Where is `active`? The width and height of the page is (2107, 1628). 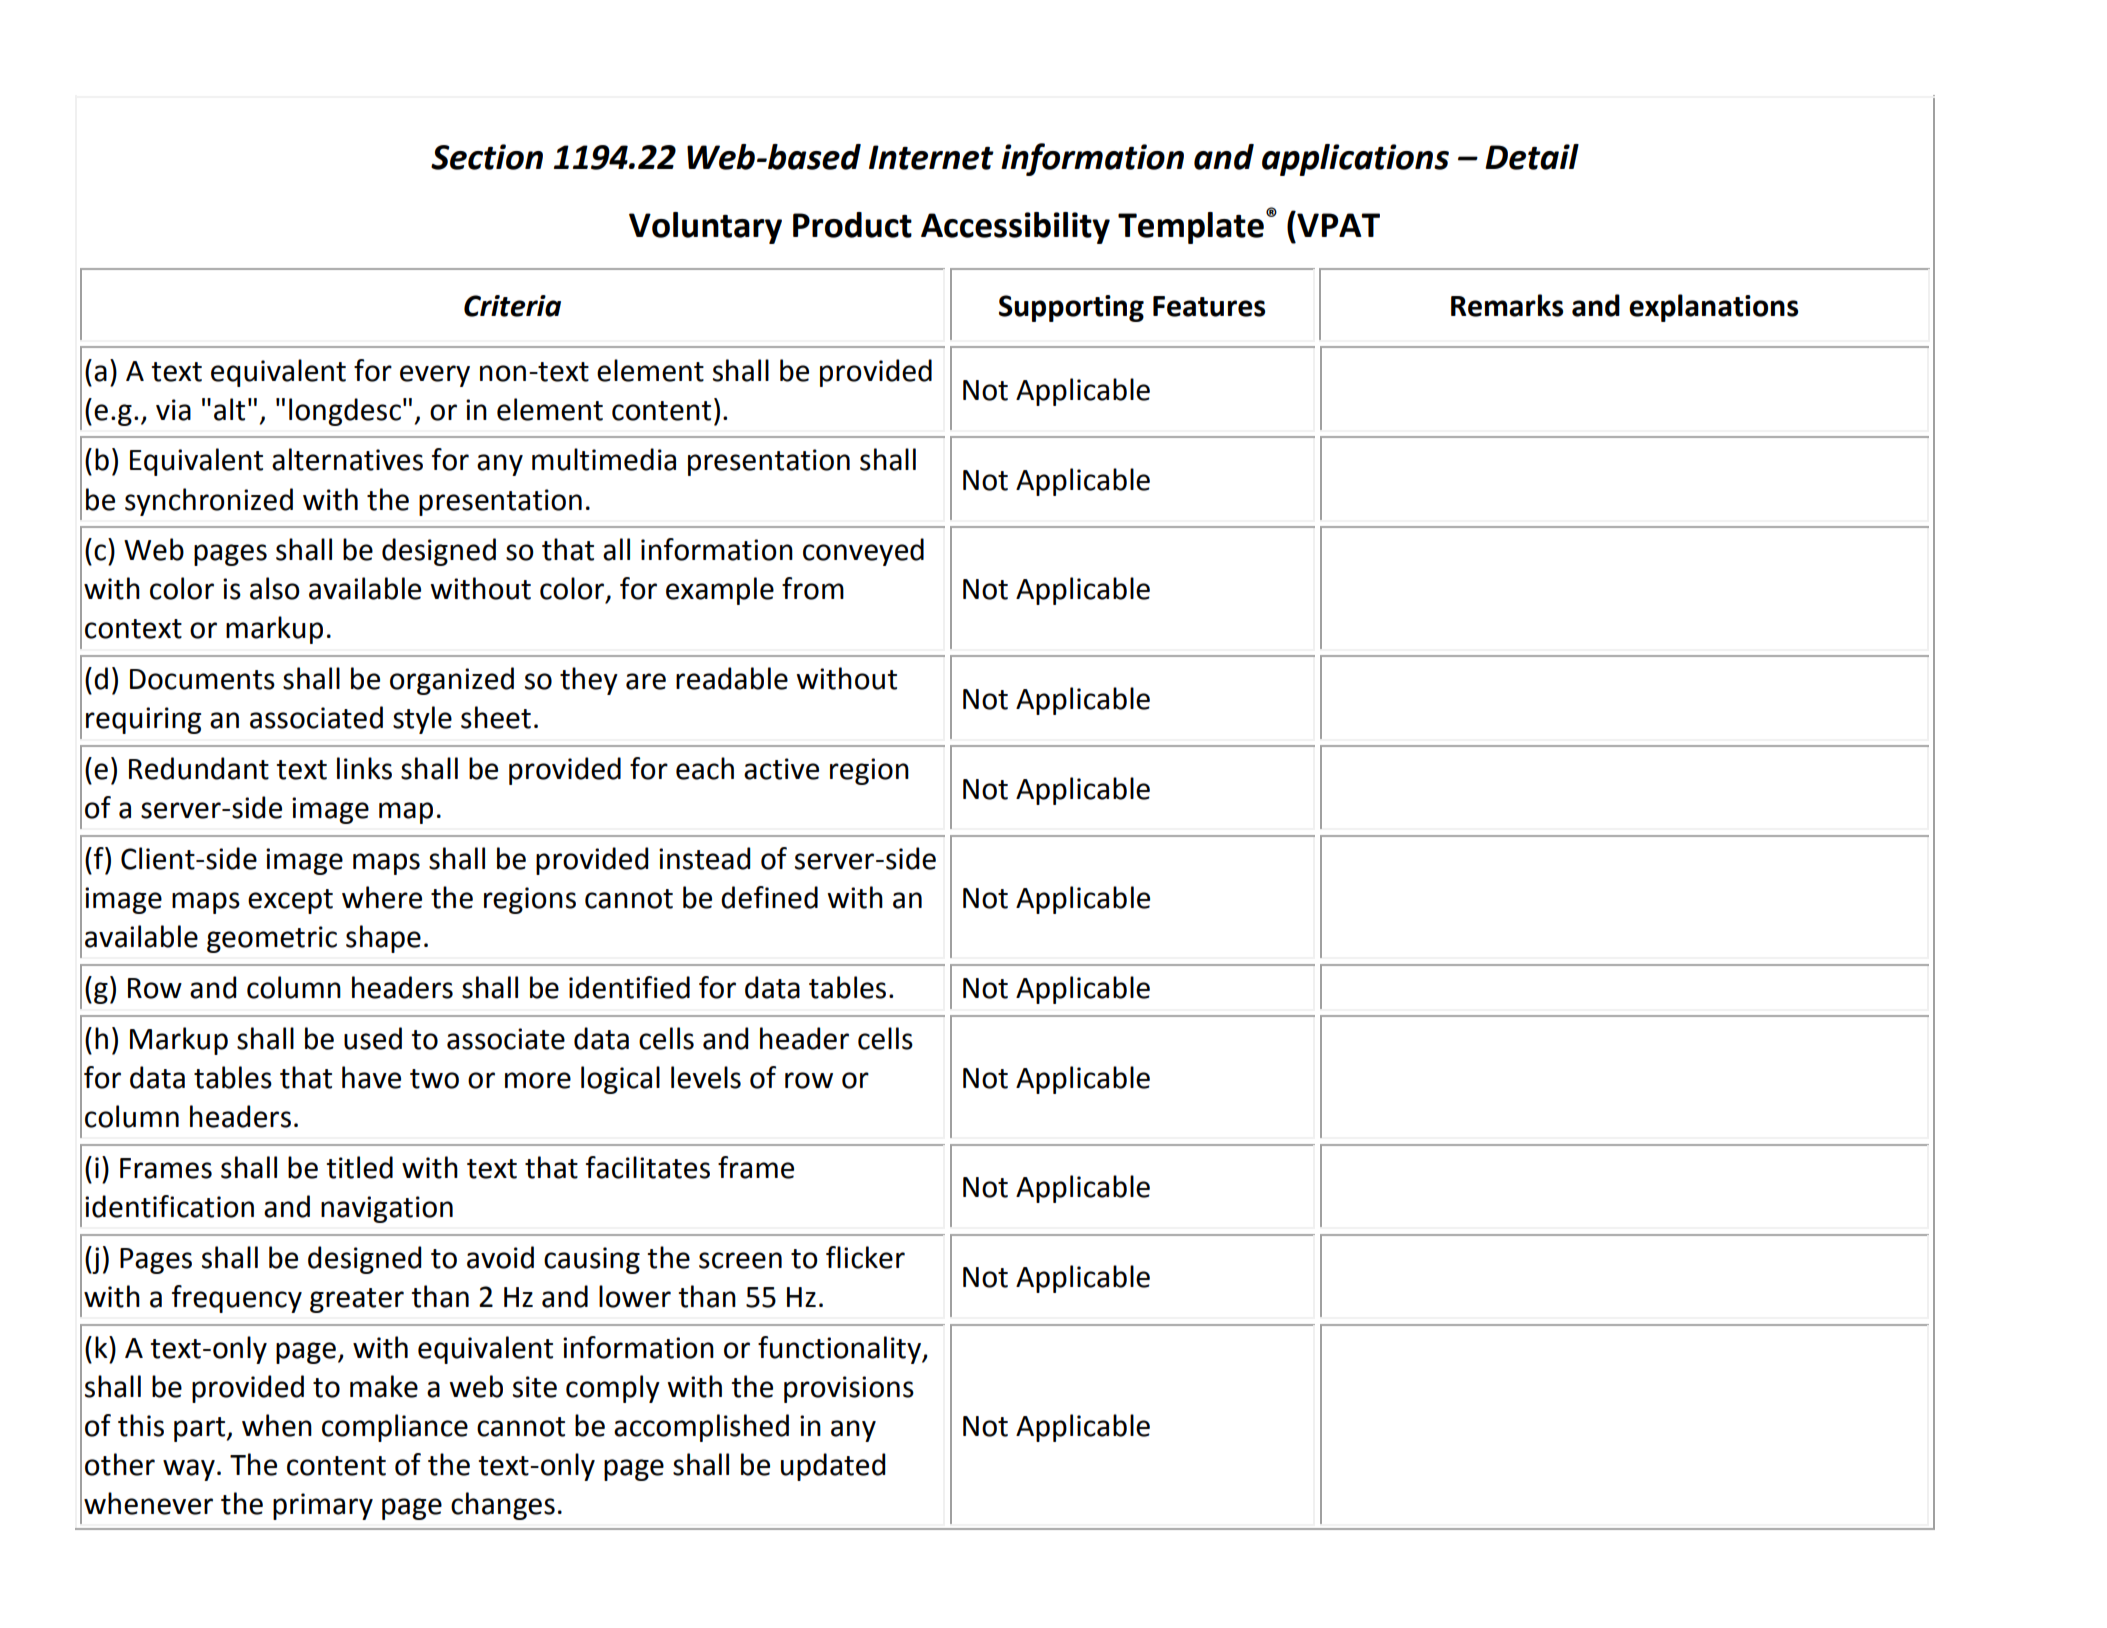
active is located at coordinates (781, 769).
